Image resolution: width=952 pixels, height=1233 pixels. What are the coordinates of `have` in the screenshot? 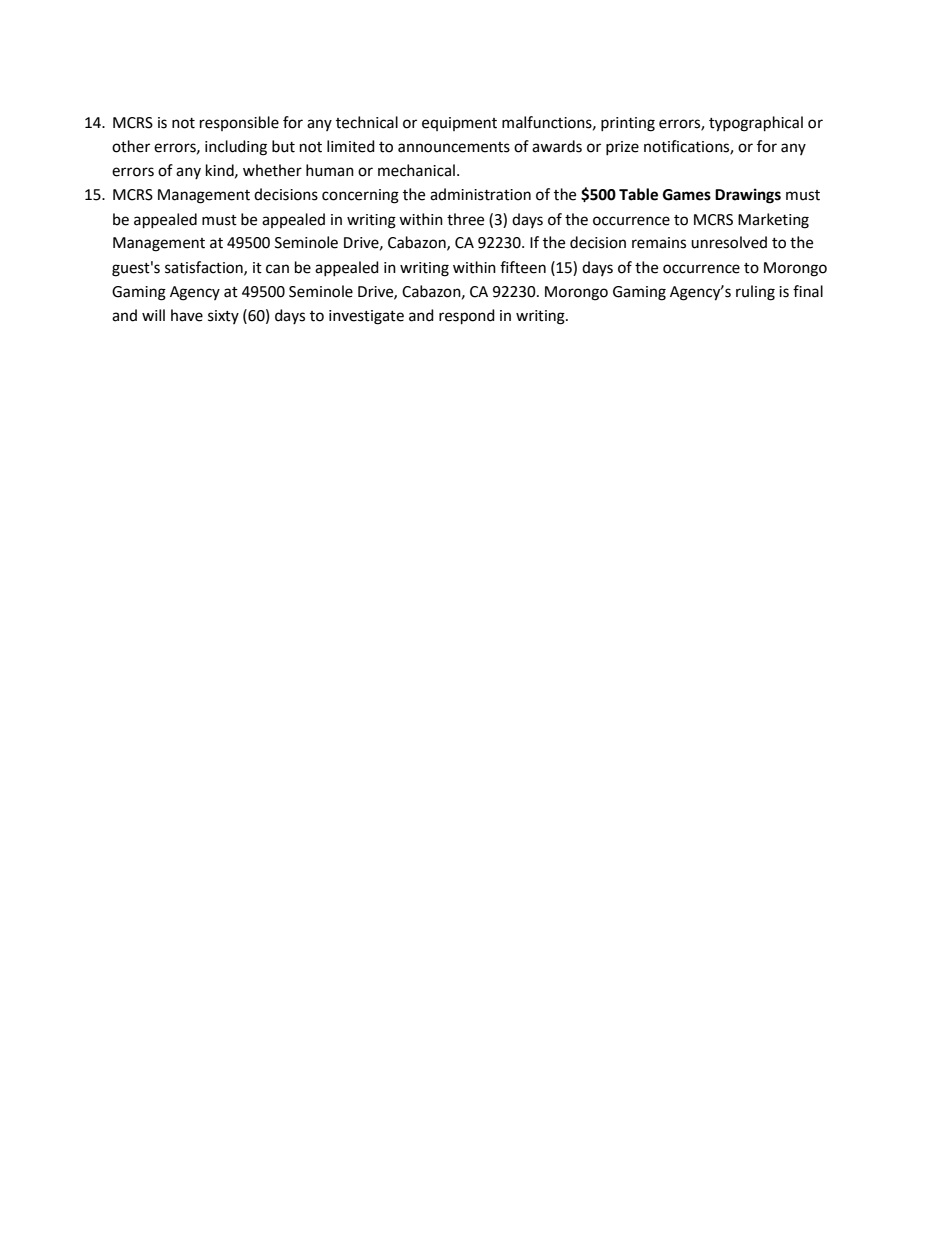 It's located at (187, 315).
